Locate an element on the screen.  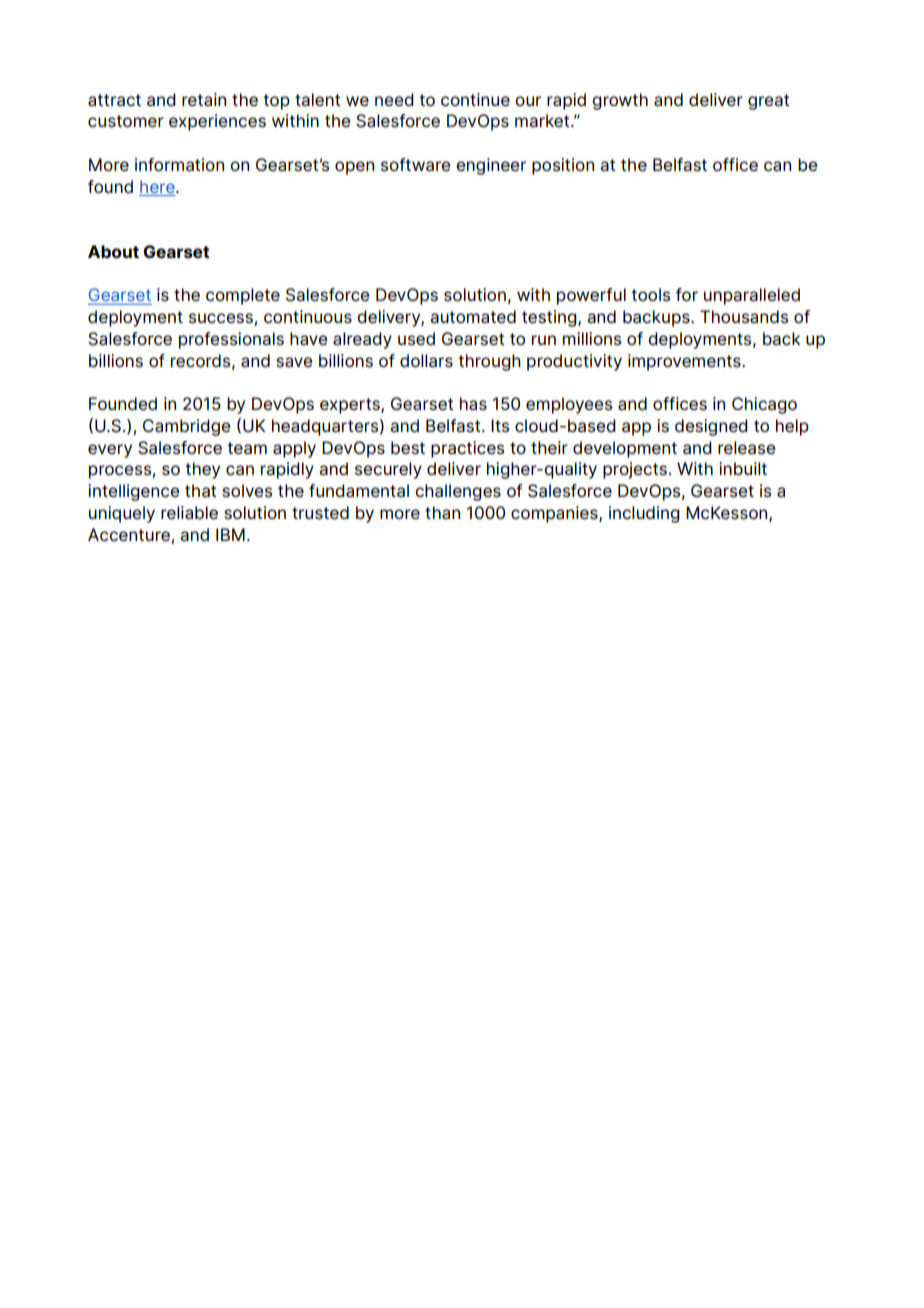
reliable is located at coordinates (189, 513).
